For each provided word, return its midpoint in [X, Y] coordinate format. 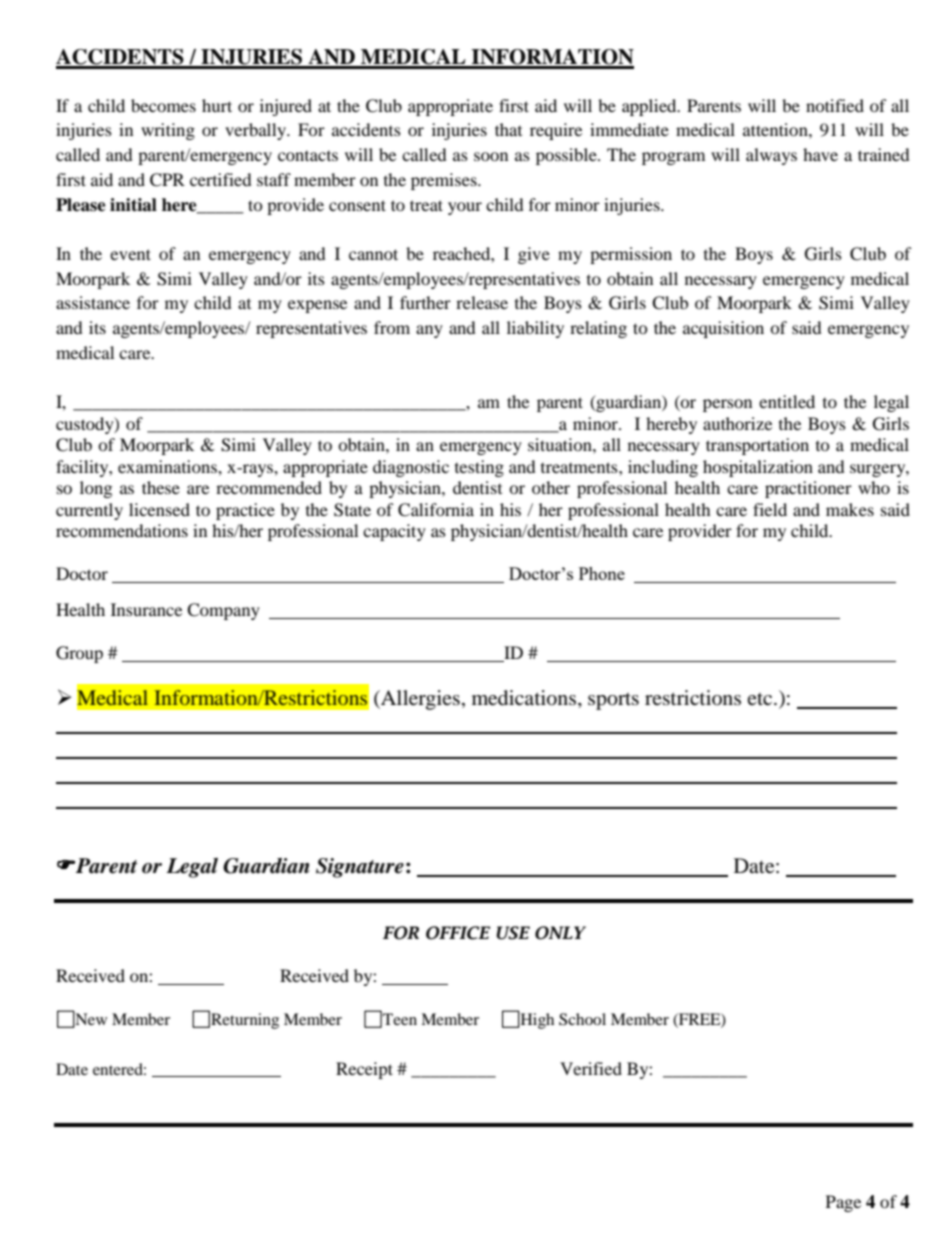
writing [168, 131]
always [771, 156]
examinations [168, 466]
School [582, 1019]
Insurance [146, 609]
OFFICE [458, 933]
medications [525, 698]
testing [479, 468]
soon [491, 156]
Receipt [364, 1070]
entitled [787, 401]
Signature [360, 868]
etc [761, 699]
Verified [591, 1068]
